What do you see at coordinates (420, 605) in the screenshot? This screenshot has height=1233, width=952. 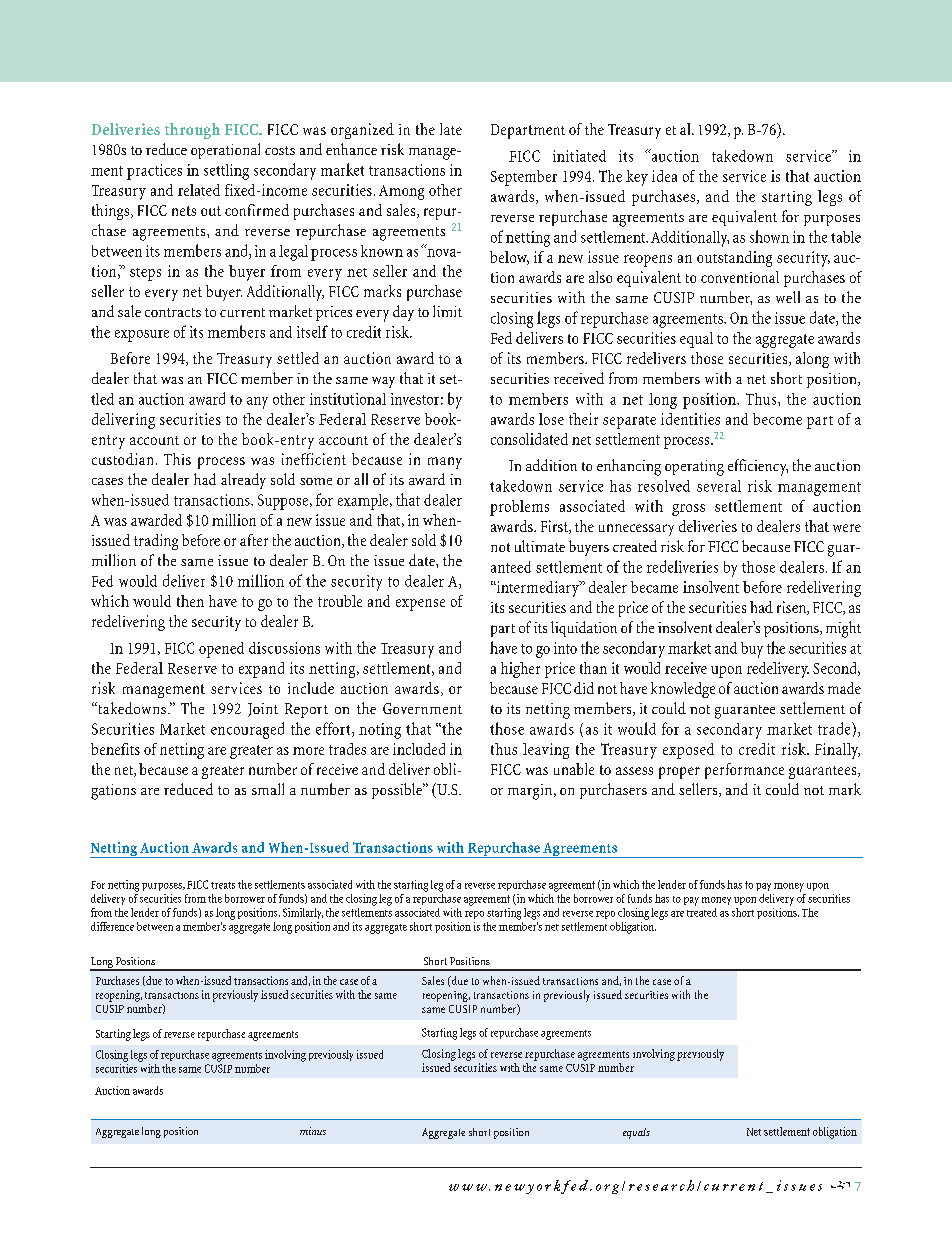 I see `expense` at bounding box center [420, 605].
